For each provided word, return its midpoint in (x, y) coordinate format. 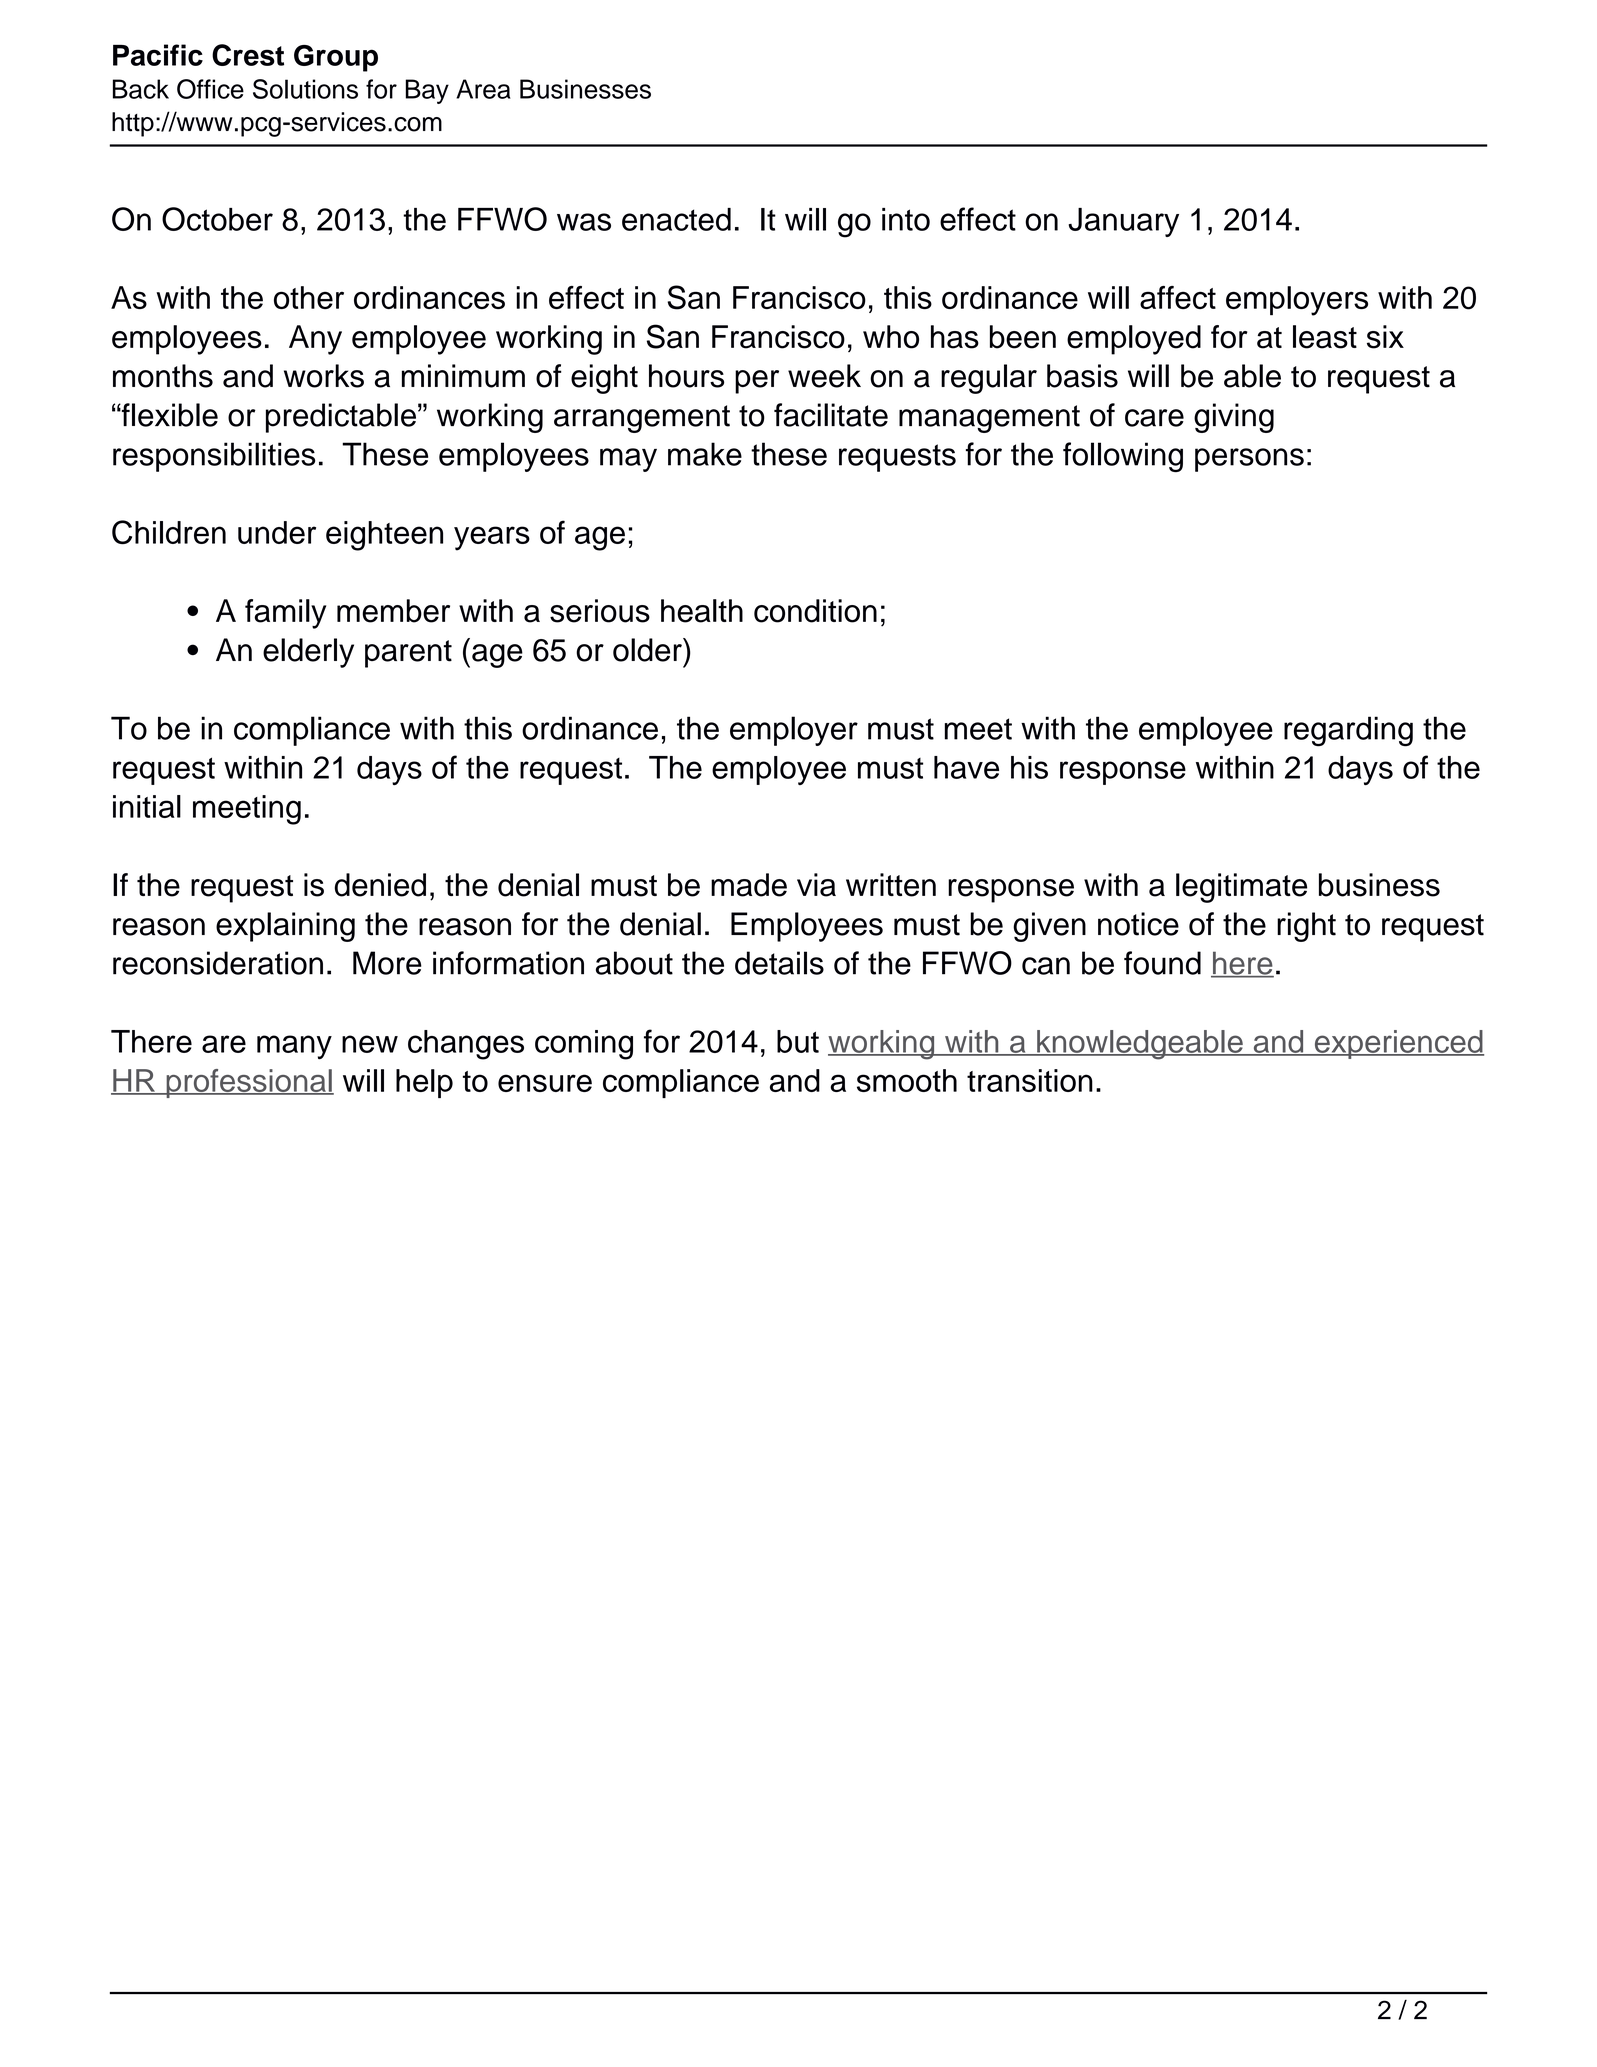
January (1124, 222)
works (324, 376)
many (294, 1047)
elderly (308, 653)
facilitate (831, 415)
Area (483, 89)
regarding (1348, 731)
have (966, 767)
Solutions (305, 89)
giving (1234, 418)
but (798, 1041)
